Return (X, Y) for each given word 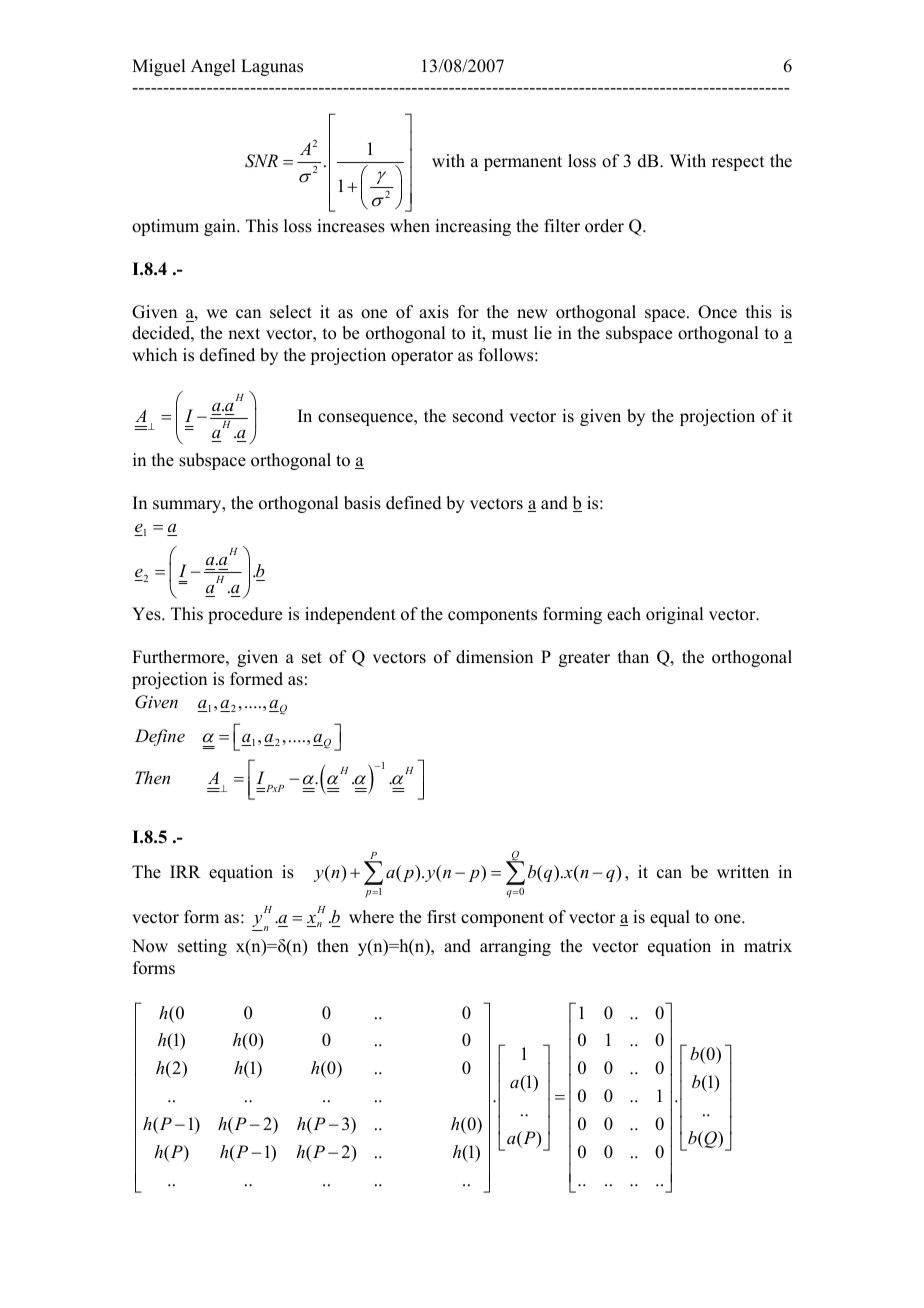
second (478, 416)
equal (670, 918)
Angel (213, 67)
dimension (494, 657)
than (633, 656)
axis (434, 312)
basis (362, 503)
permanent (523, 163)
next (244, 334)
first (442, 917)
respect (738, 163)
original (674, 615)
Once (717, 312)
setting (202, 947)
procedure (245, 615)
